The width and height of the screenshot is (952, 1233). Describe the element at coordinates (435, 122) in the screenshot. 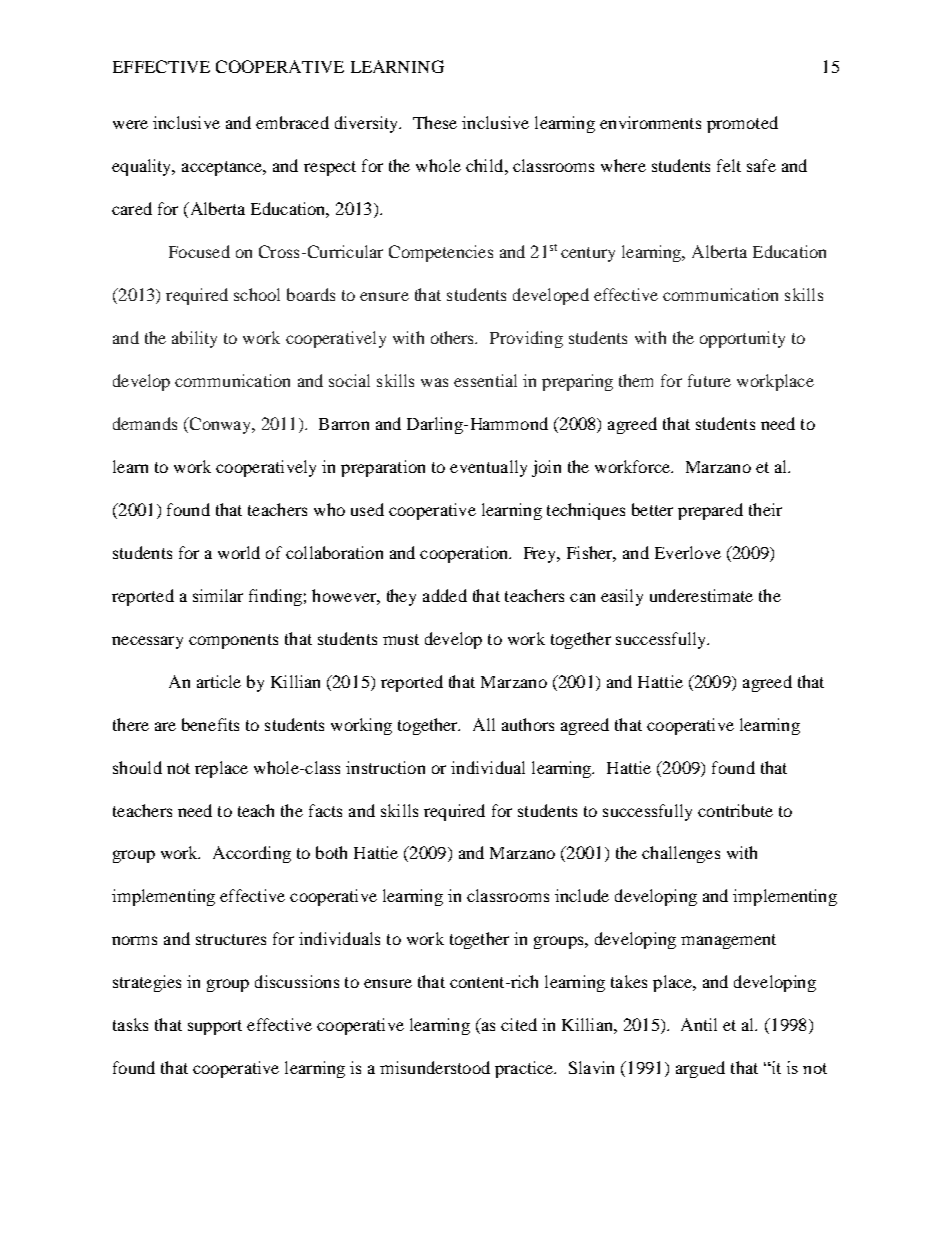

I see `These` at that location.
